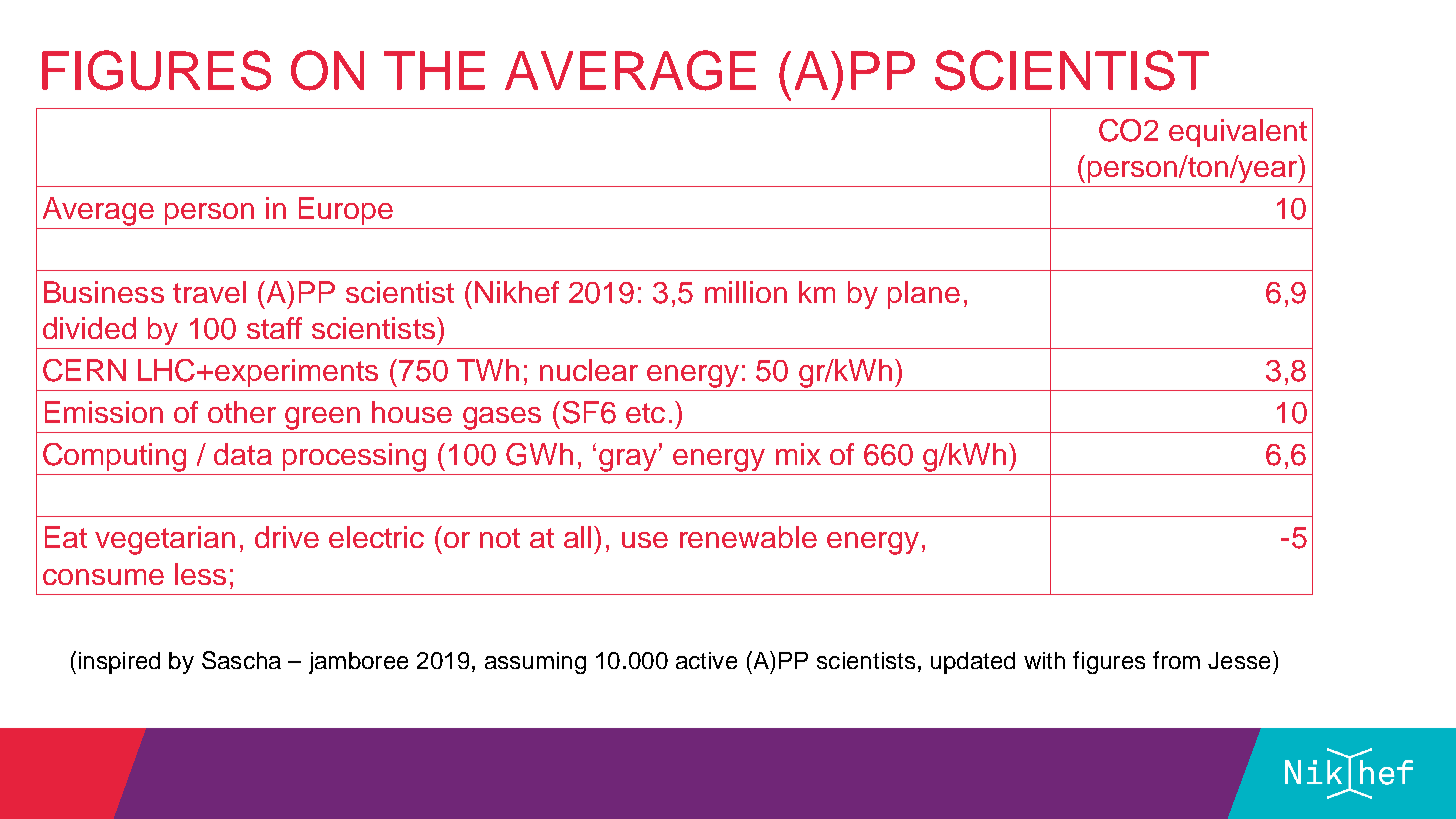 The width and height of the image is (1456, 819). What do you see at coordinates (645, 413) in the image?
I see `etc` at bounding box center [645, 413].
